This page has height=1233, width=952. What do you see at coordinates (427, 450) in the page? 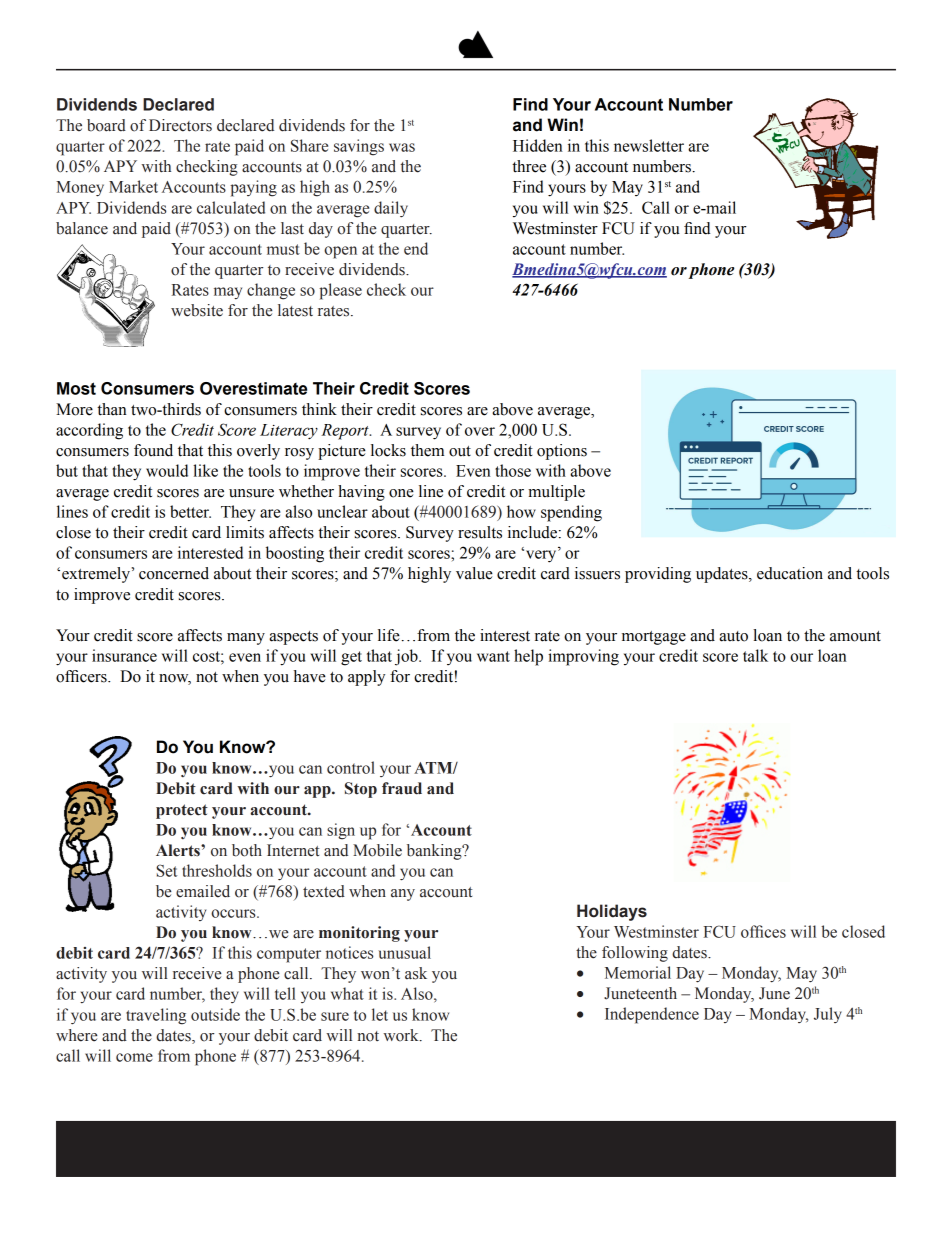
I see `them` at bounding box center [427, 450].
